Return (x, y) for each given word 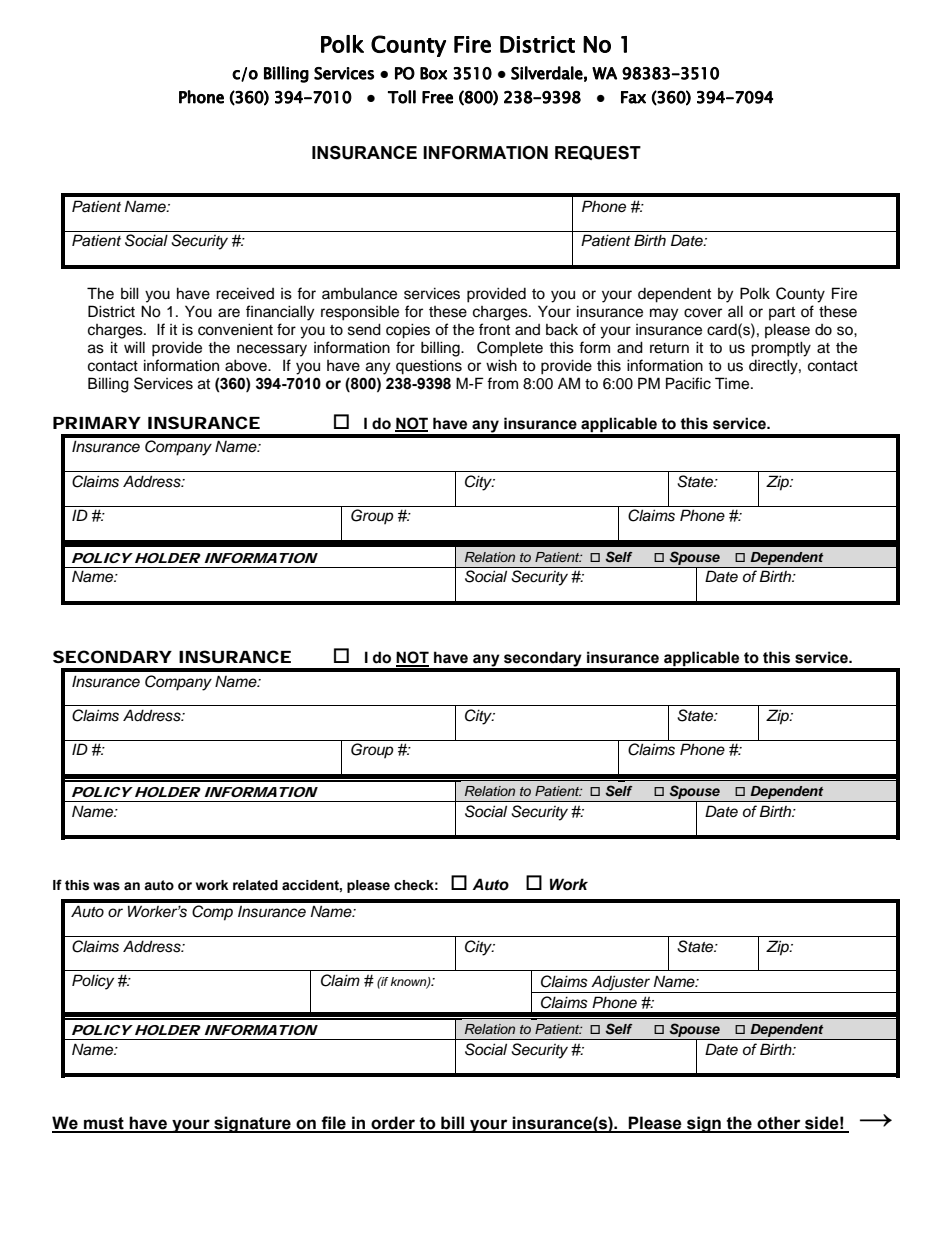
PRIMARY (96, 423)
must (104, 1124)
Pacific (688, 383)
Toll (402, 97)
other (779, 1124)
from (502, 383)
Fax (633, 97)
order (393, 1124)
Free (437, 97)
